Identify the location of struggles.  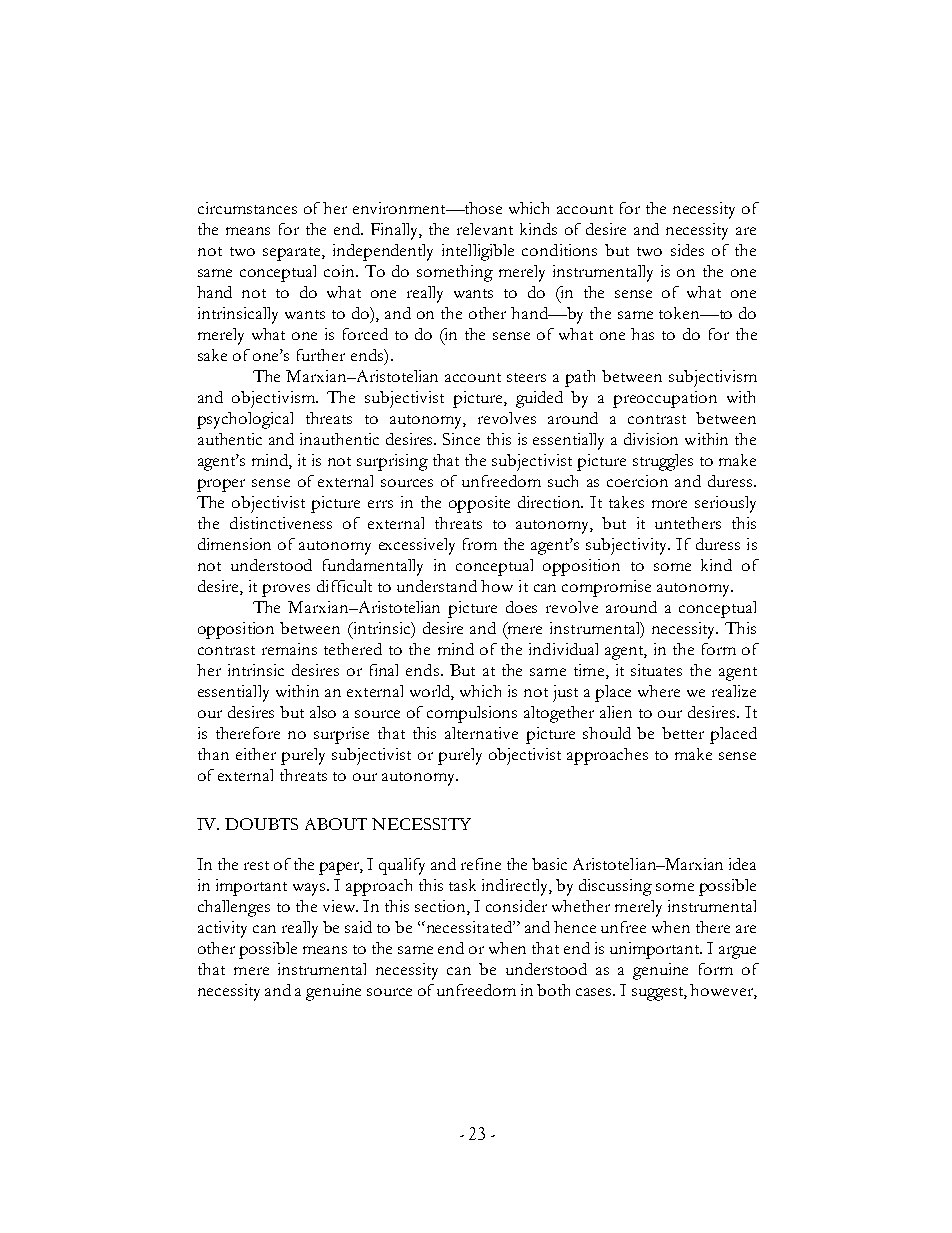
(663, 462).
